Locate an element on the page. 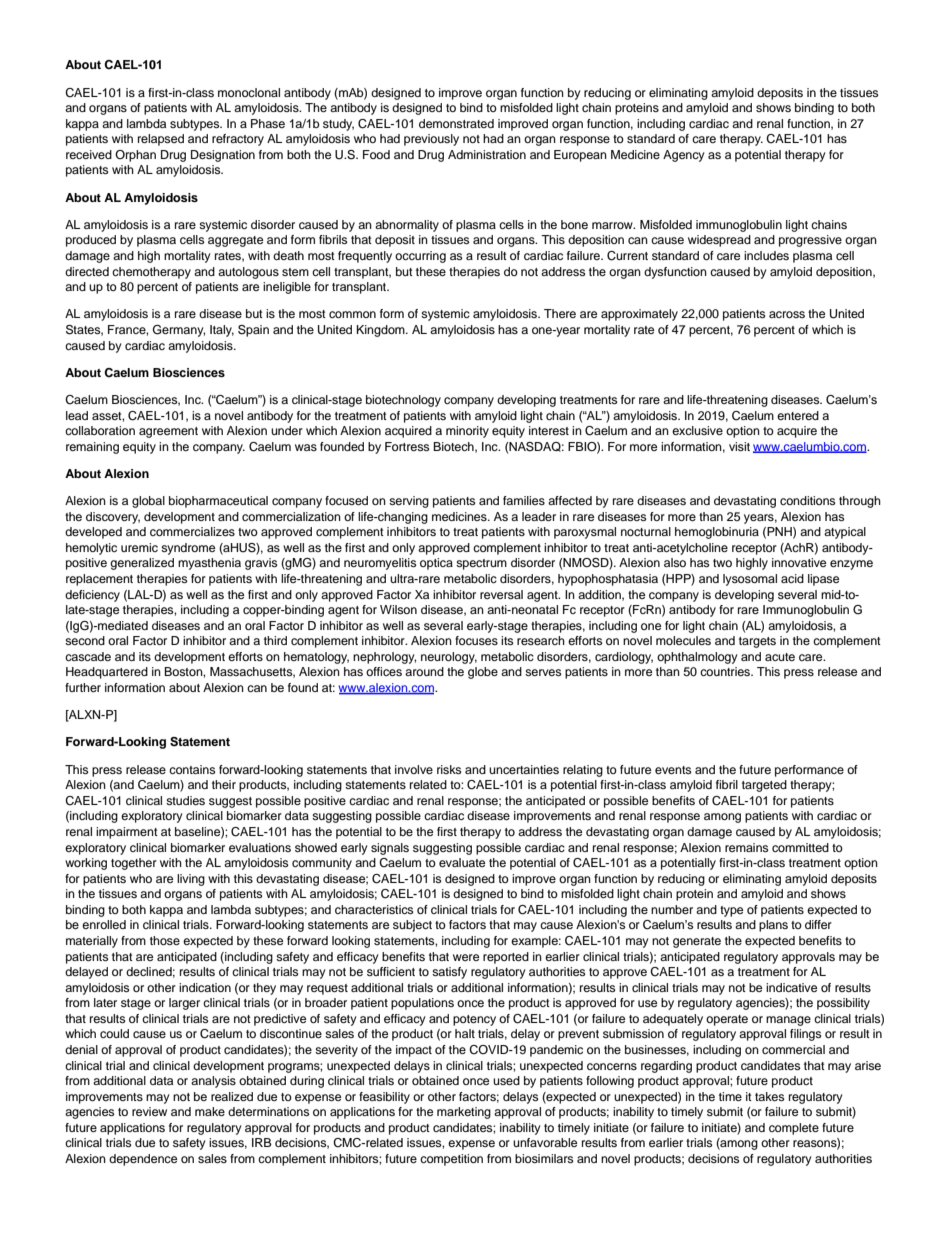 Image resolution: width=952 pixels, height=1233 pixels. relapsed is located at coordinates (161, 140).
